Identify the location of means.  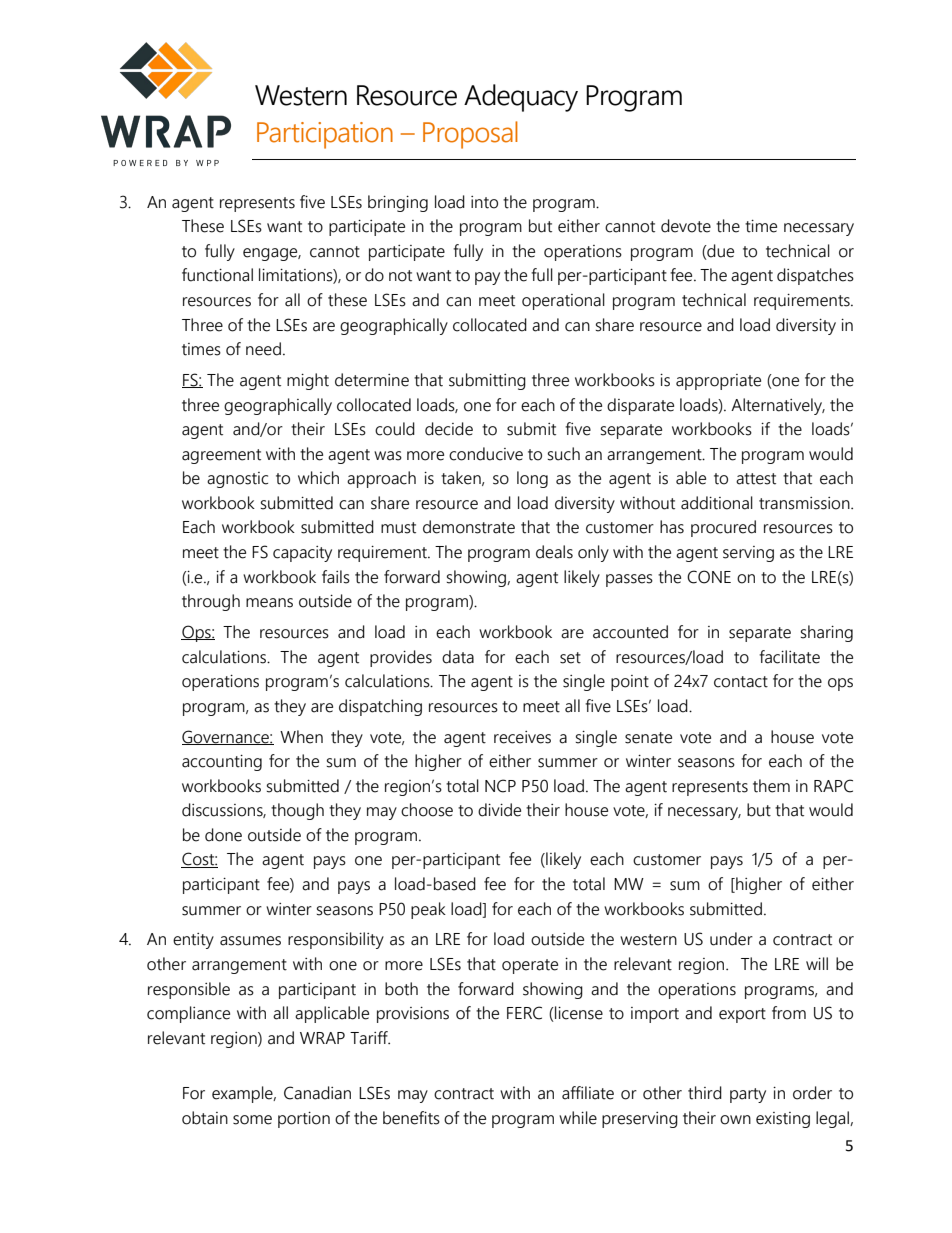
(269, 603).
